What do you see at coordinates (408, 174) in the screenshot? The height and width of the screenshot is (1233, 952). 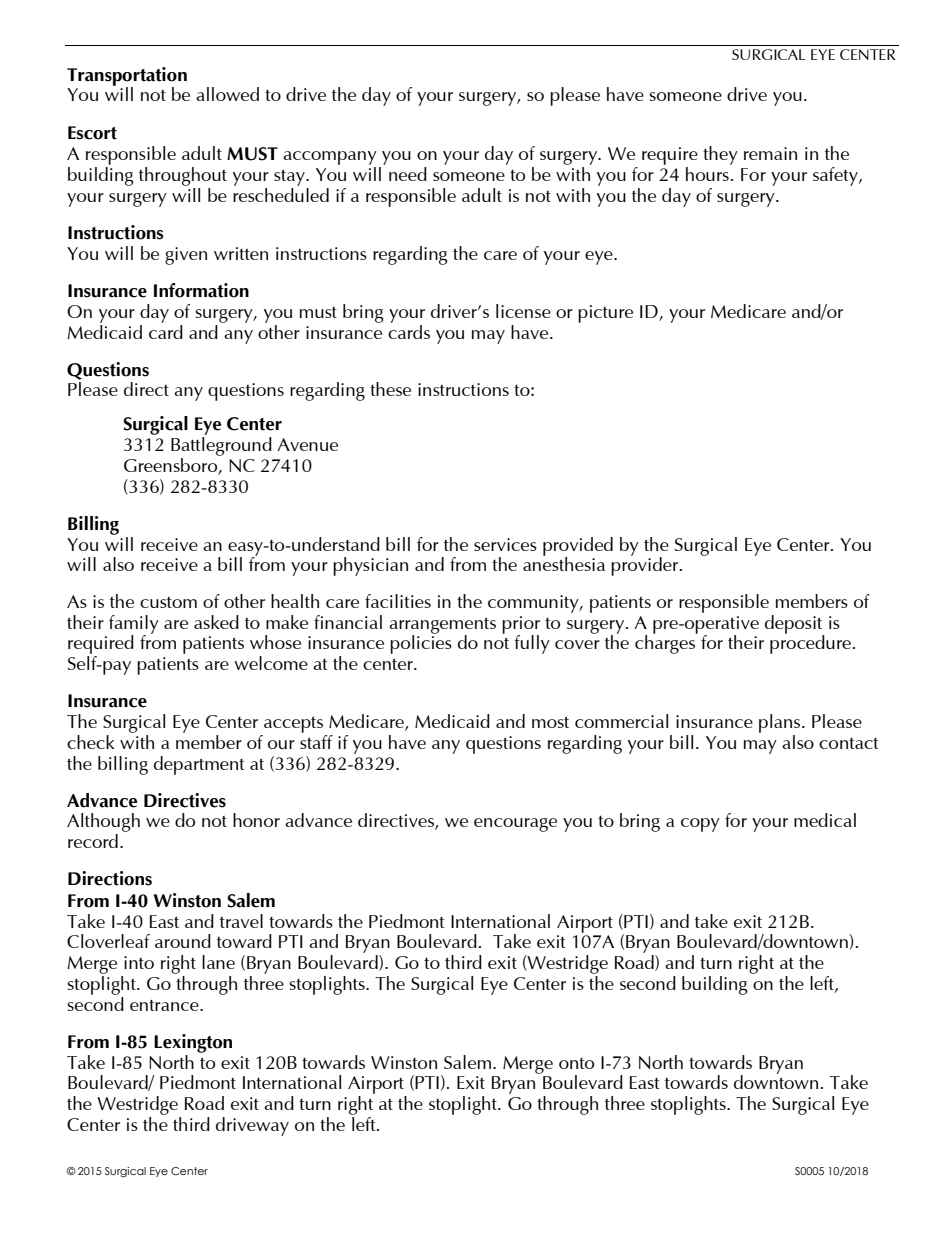 I see `need` at bounding box center [408, 174].
